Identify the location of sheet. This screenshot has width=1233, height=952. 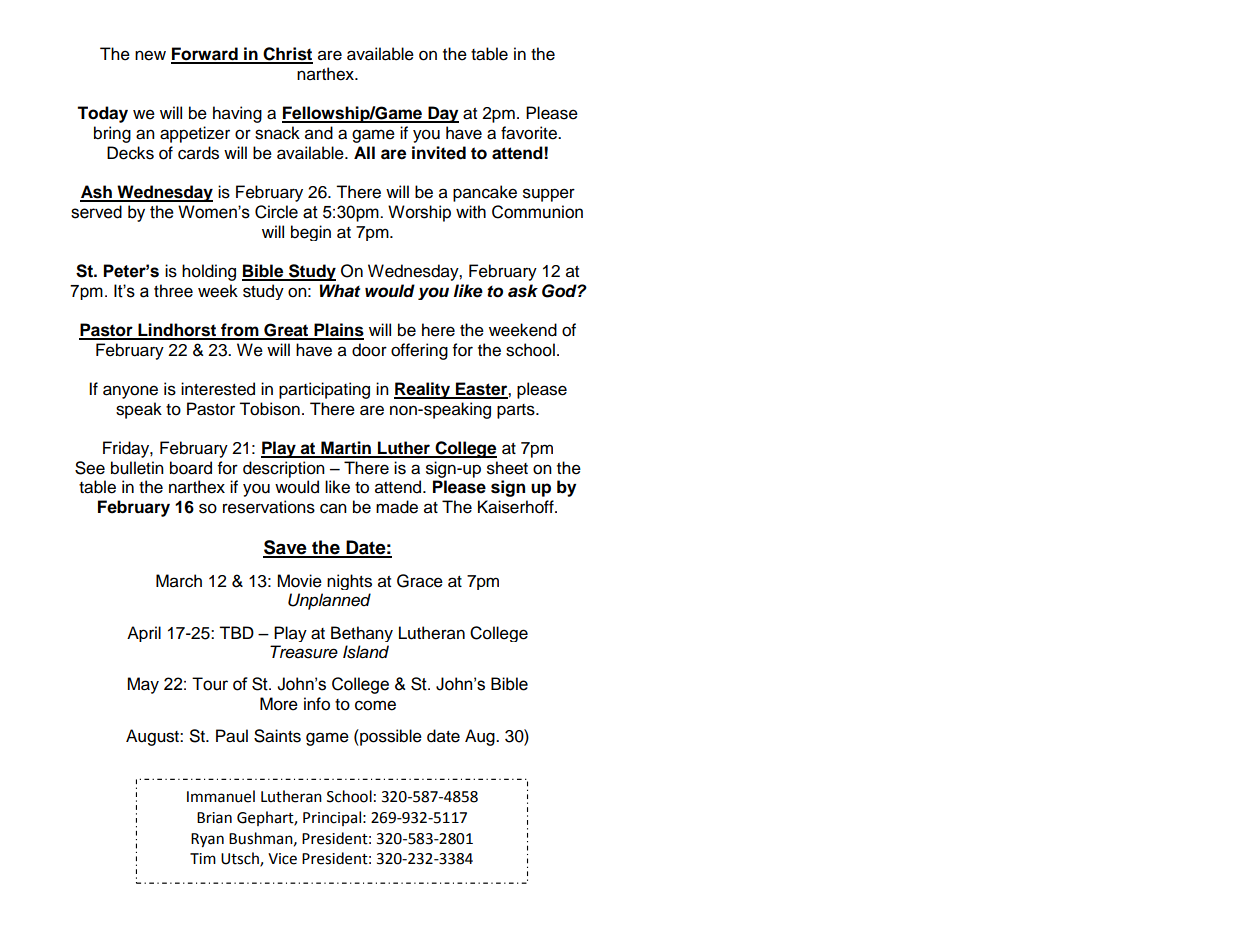
(507, 468).
